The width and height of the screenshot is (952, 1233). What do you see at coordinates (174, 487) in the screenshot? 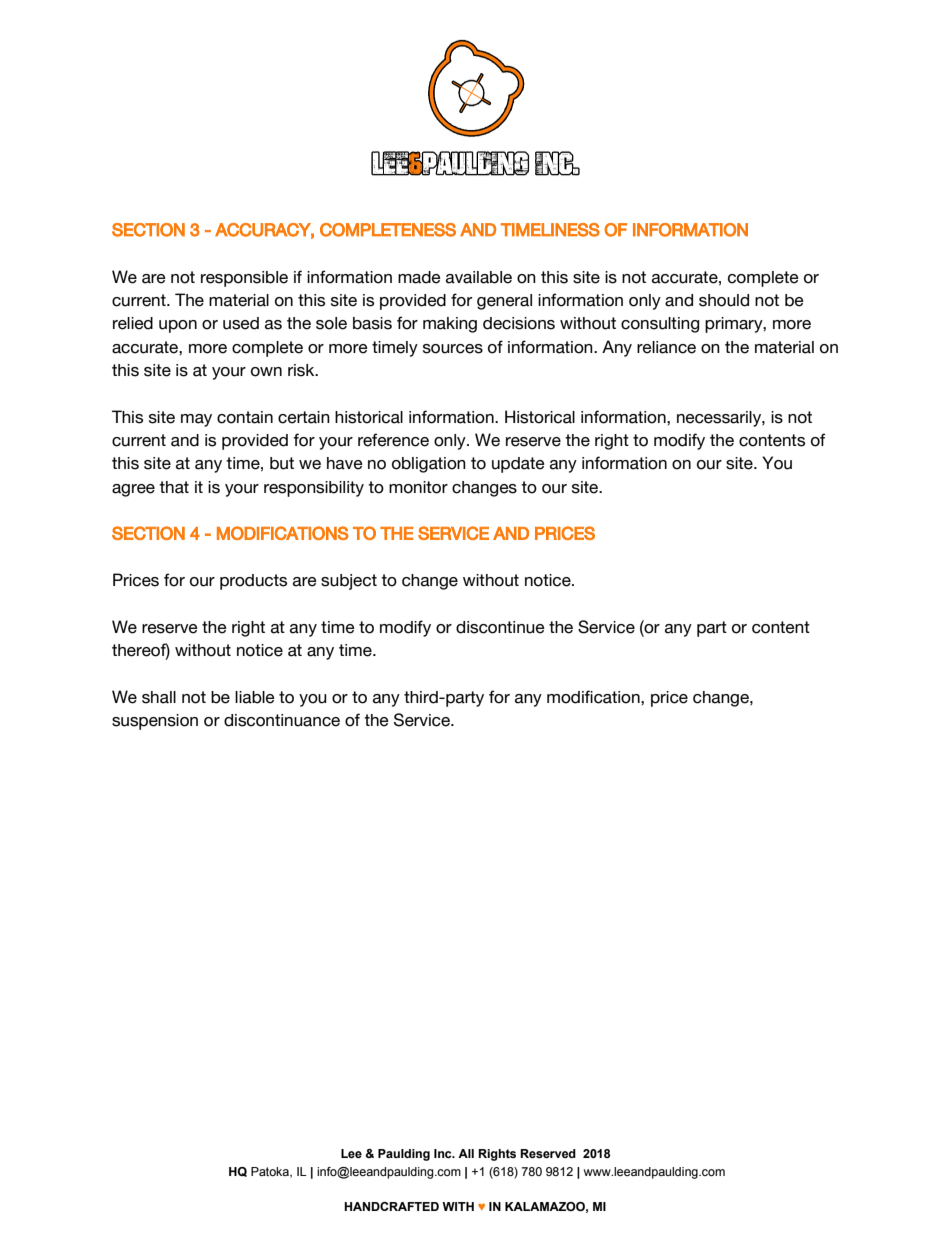
I see `that` at bounding box center [174, 487].
